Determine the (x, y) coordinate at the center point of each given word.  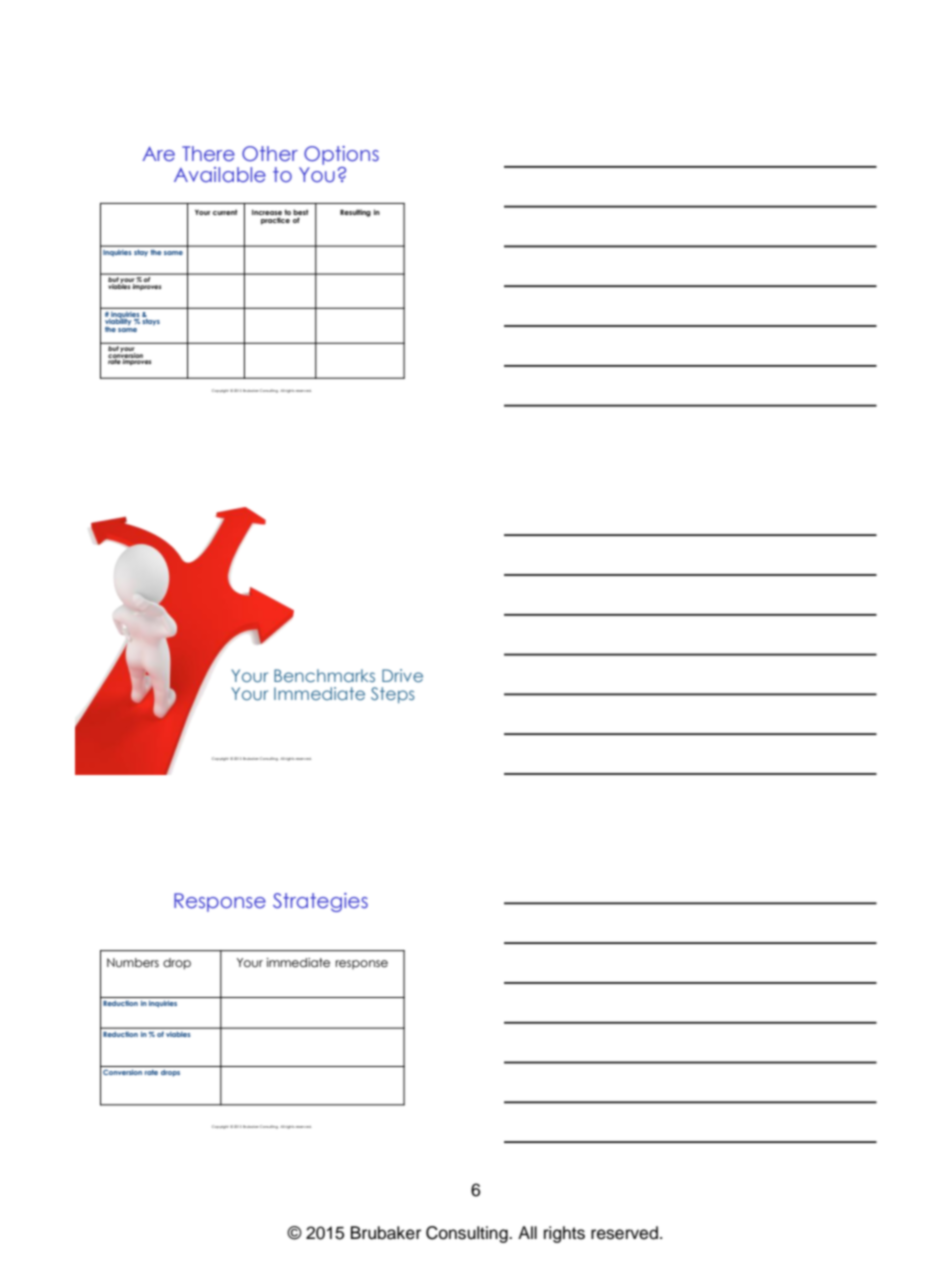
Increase (267, 214)
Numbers (133, 962)
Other (270, 153)
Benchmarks (324, 675)
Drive (402, 675)
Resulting (355, 213)
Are (158, 153)
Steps (393, 695)
